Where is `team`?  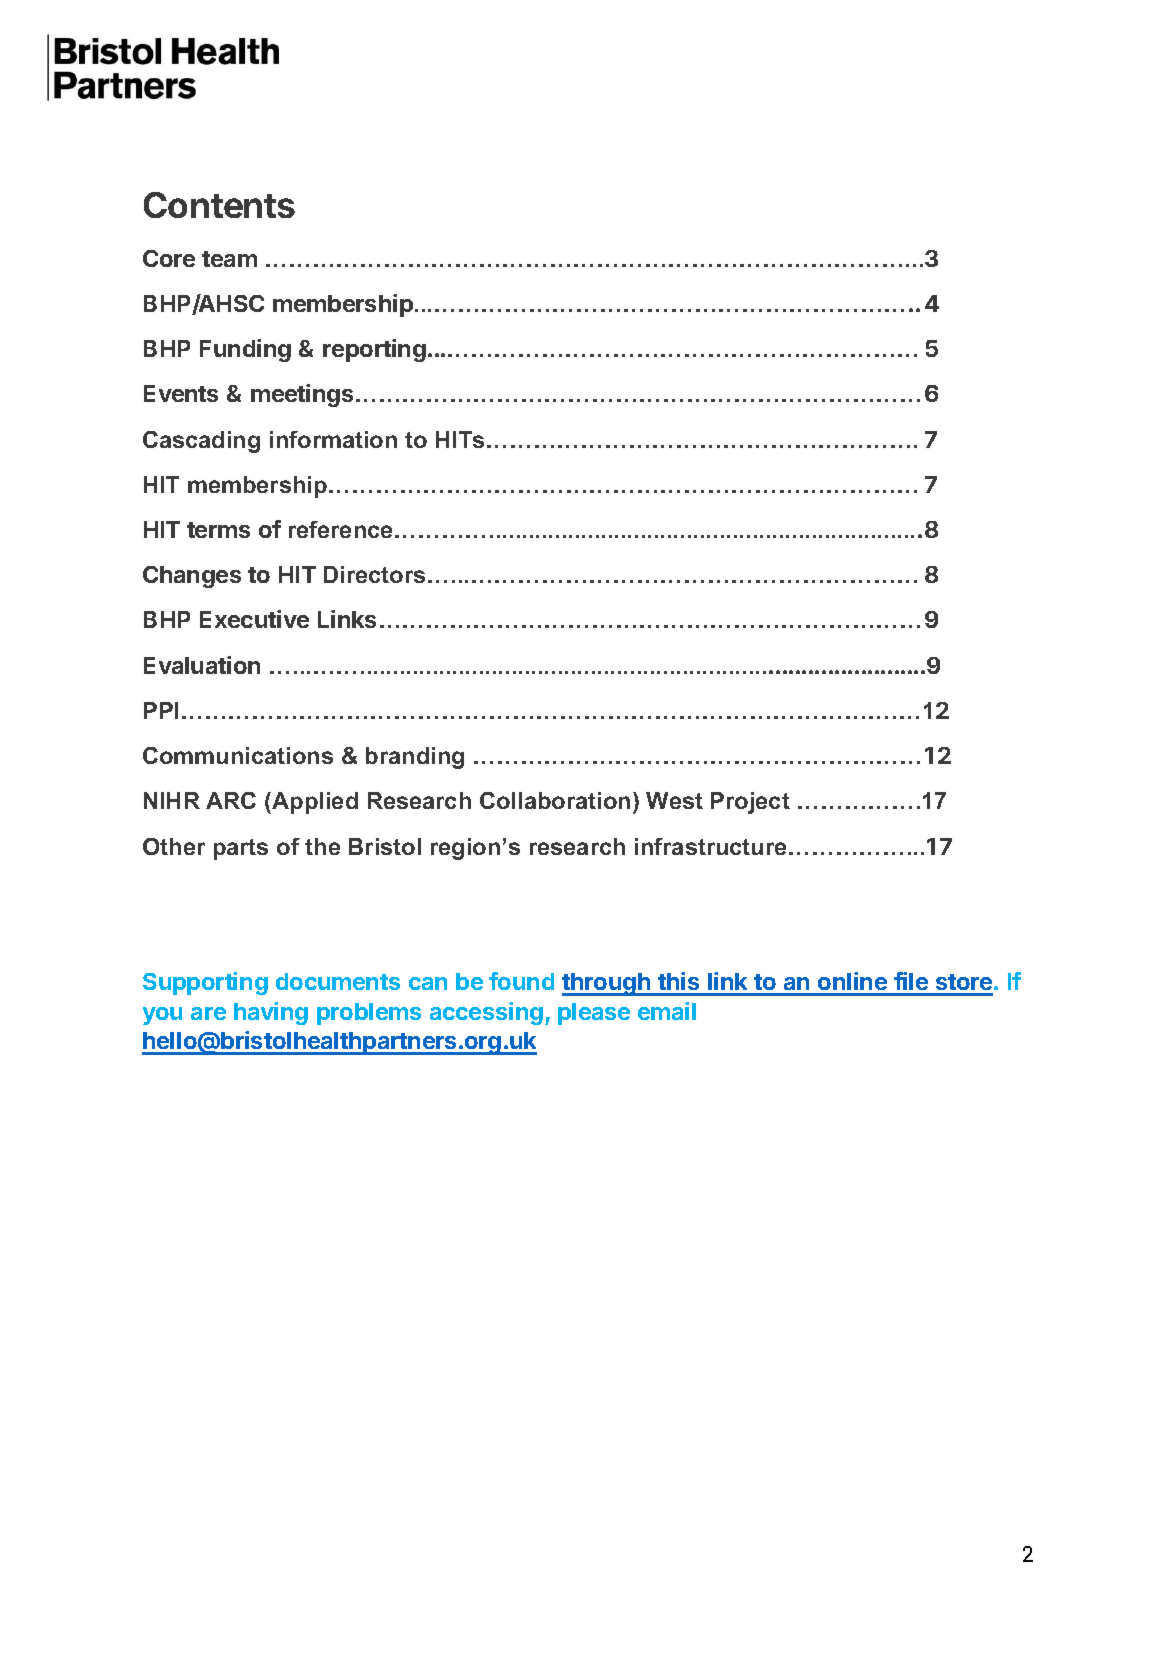 team is located at coordinates (229, 259).
